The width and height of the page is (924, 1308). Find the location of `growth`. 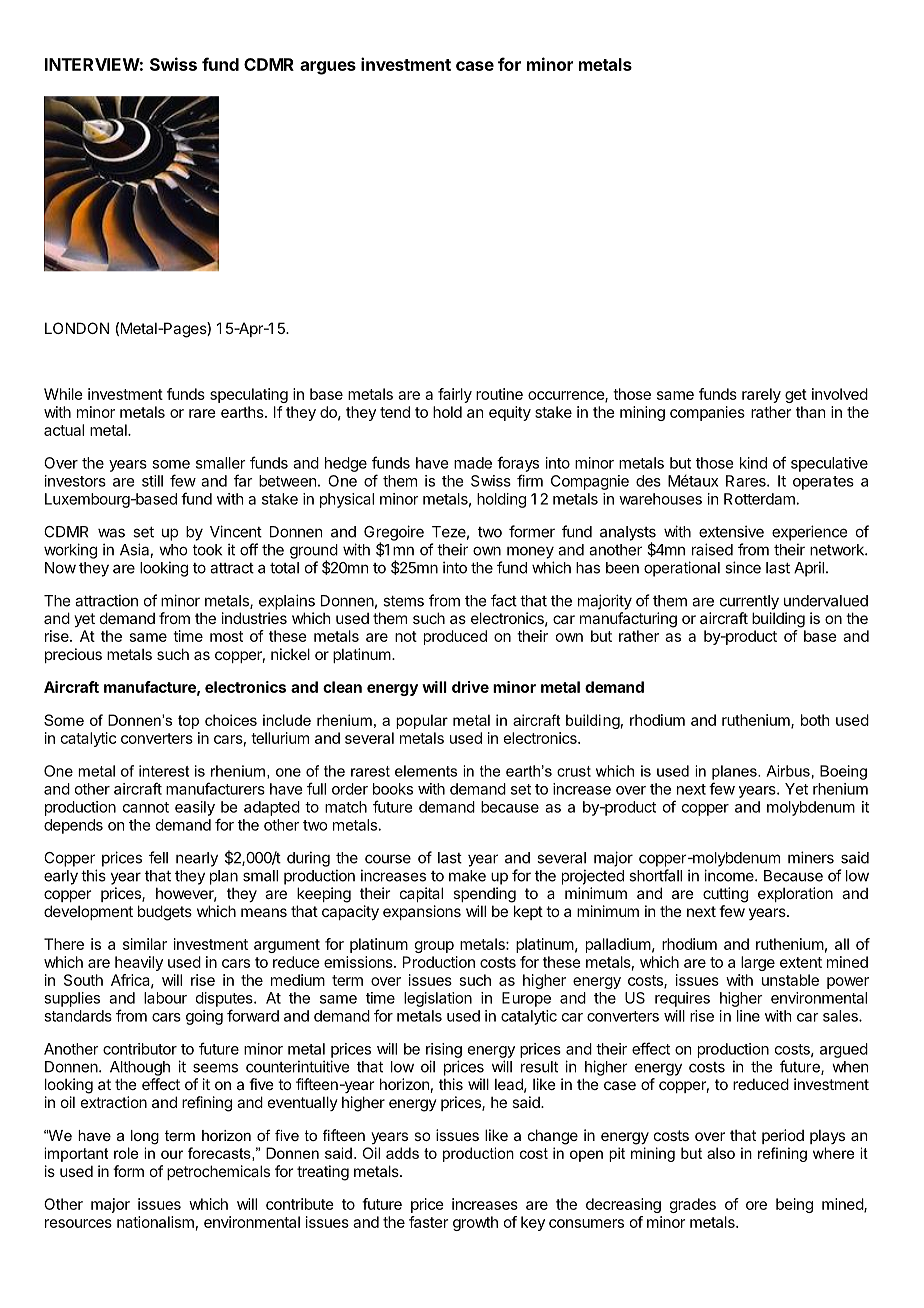

growth is located at coordinates (475, 1223).
